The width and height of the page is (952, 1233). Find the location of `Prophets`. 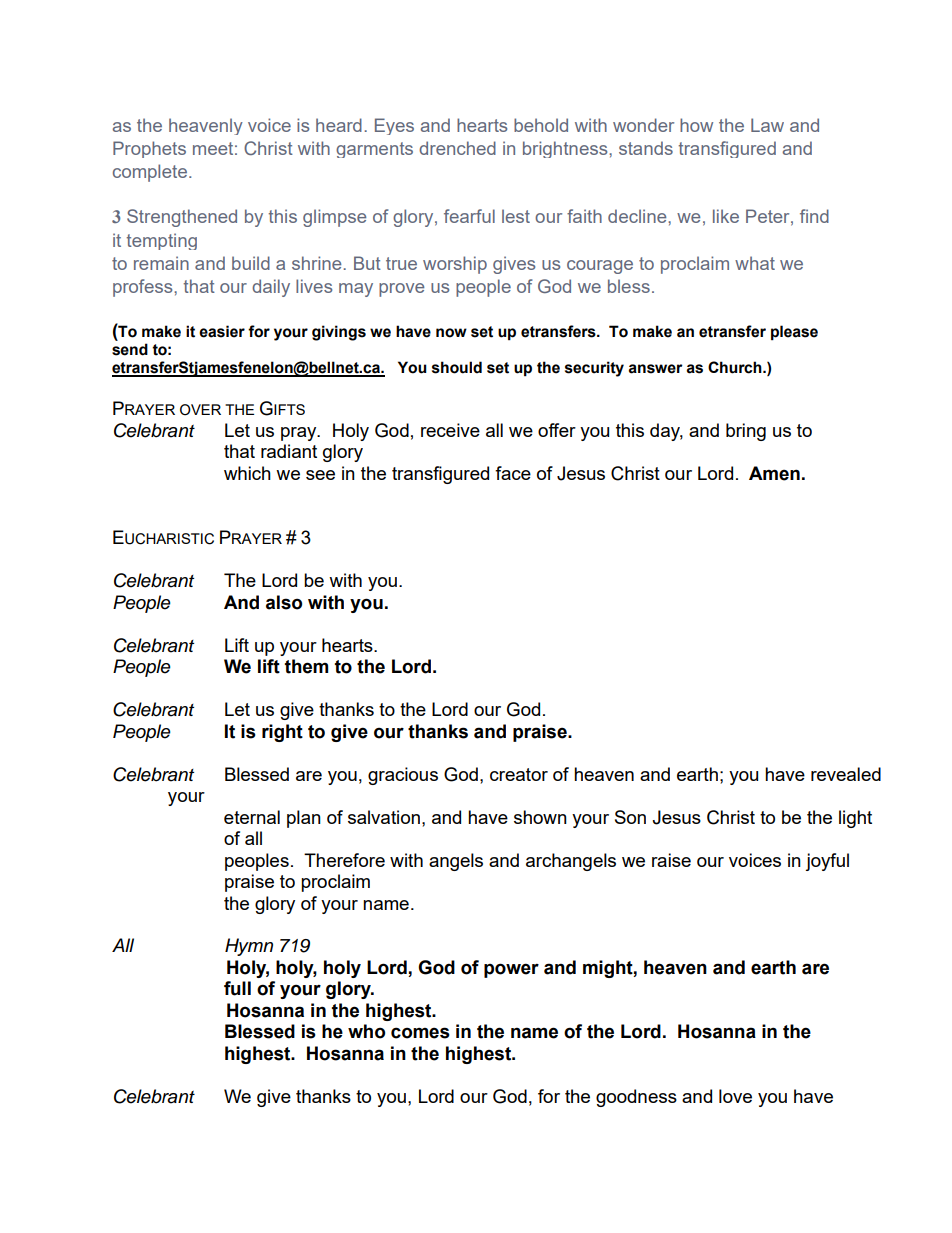

Prophets is located at coordinates (149, 149).
